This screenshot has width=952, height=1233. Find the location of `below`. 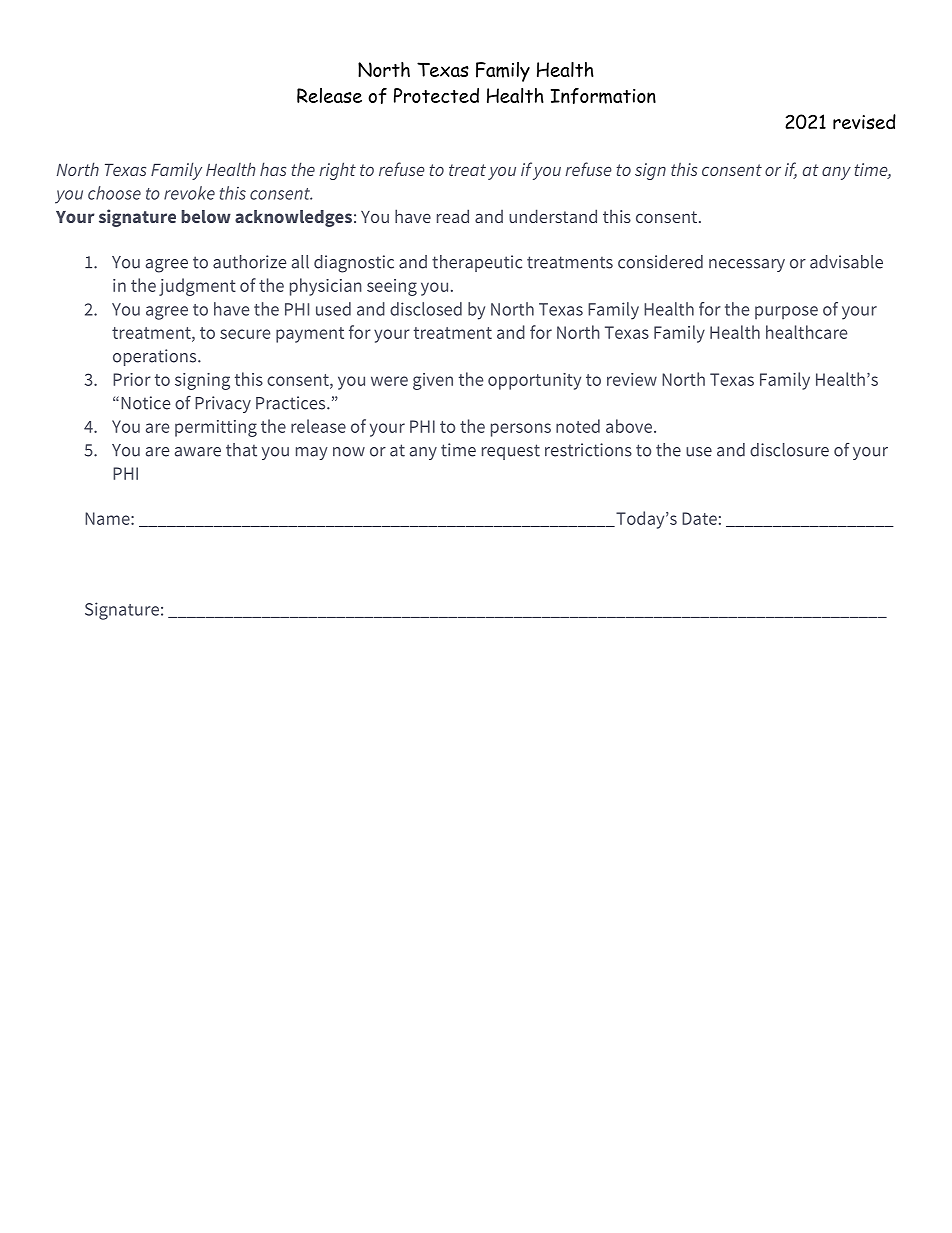

below is located at coordinates (206, 216).
